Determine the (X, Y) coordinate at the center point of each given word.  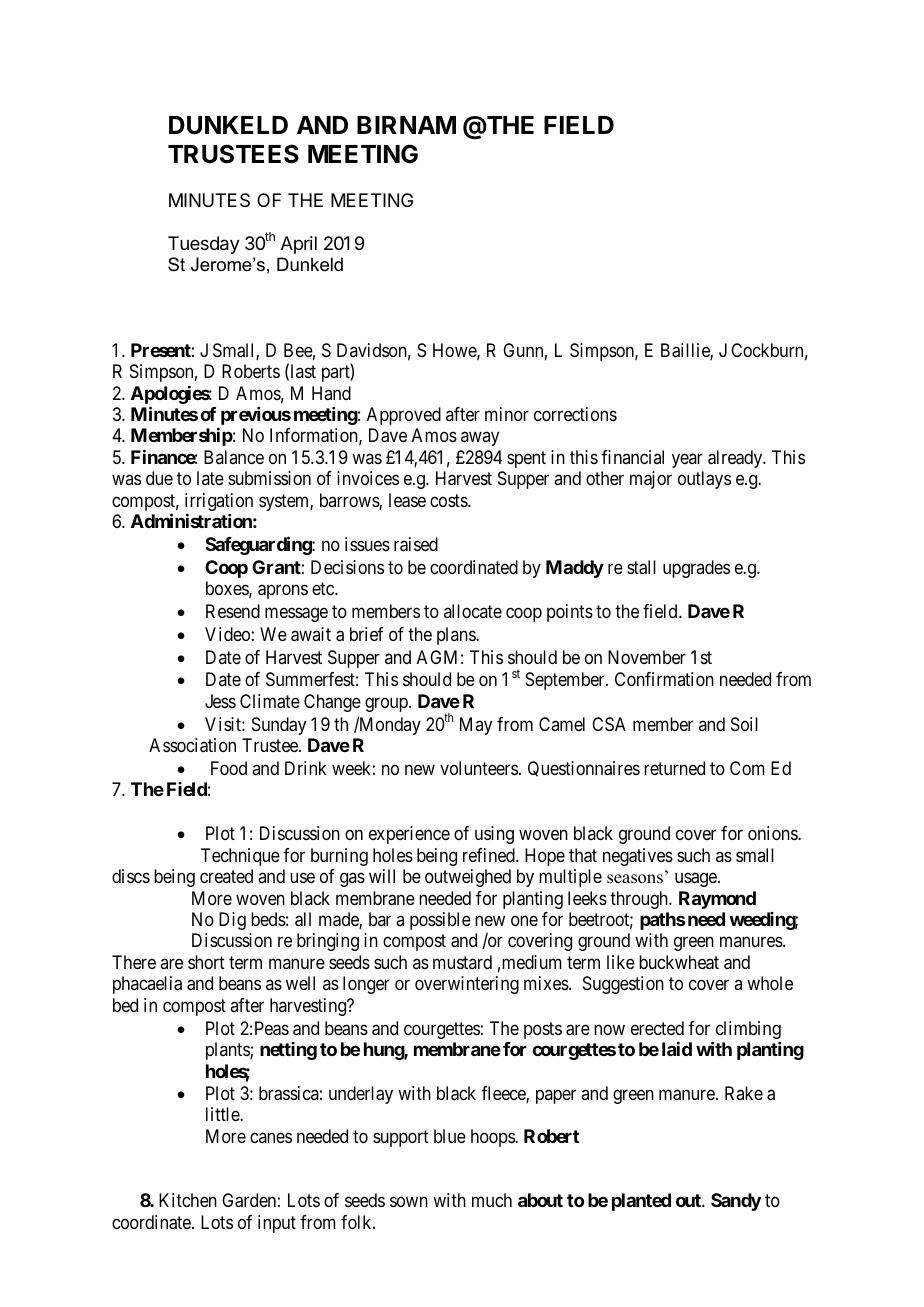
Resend (233, 611)
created (226, 876)
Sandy (736, 1202)
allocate (473, 611)
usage (697, 880)
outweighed (468, 878)
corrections (575, 414)
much (492, 1200)
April (299, 245)
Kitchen (188, 1200)
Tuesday (204, 245)
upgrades (696, 569)
